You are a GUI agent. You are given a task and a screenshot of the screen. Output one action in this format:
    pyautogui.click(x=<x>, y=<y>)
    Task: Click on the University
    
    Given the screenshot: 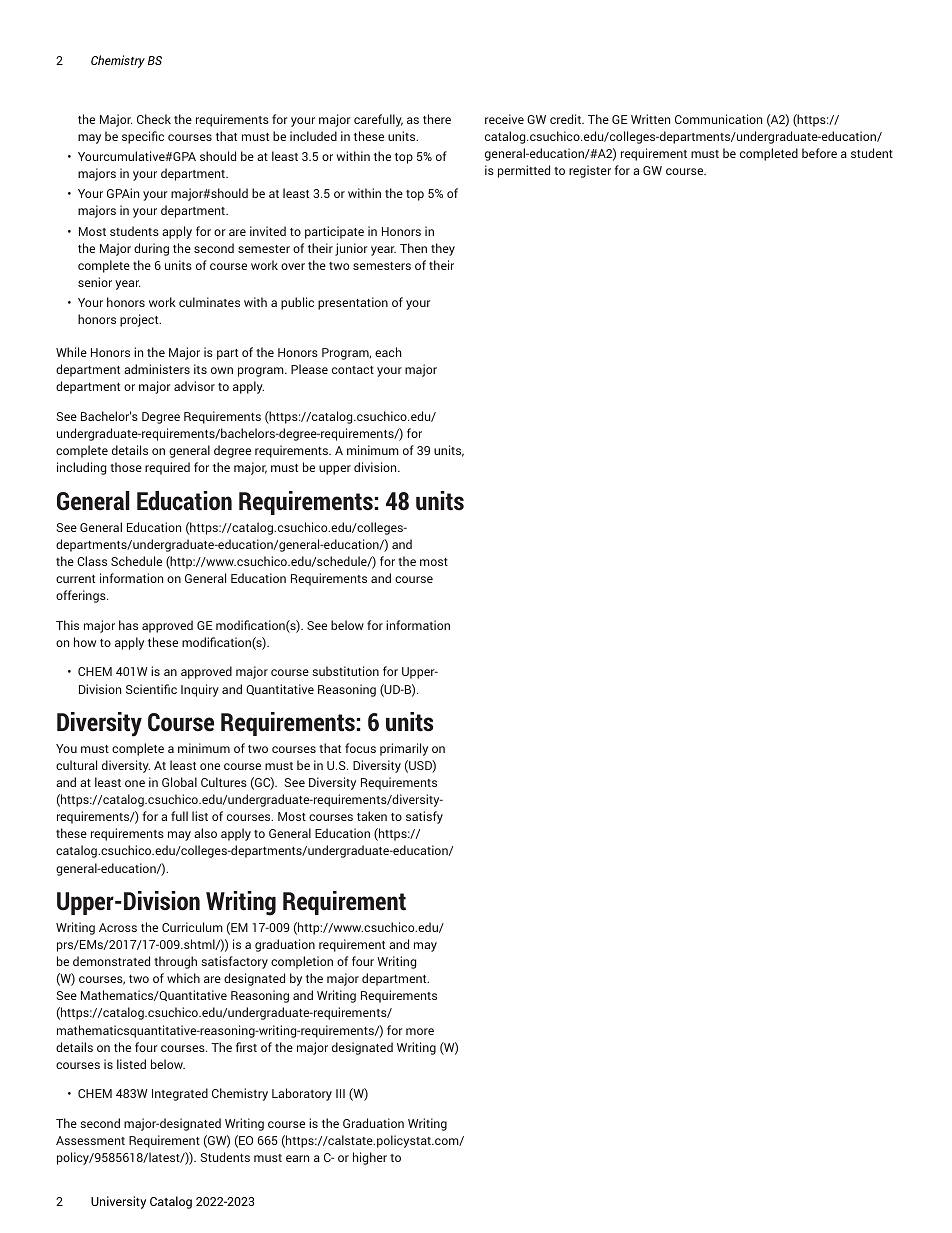 What is the action you would take?
    pyautogui.click(x=118, y=1202)
